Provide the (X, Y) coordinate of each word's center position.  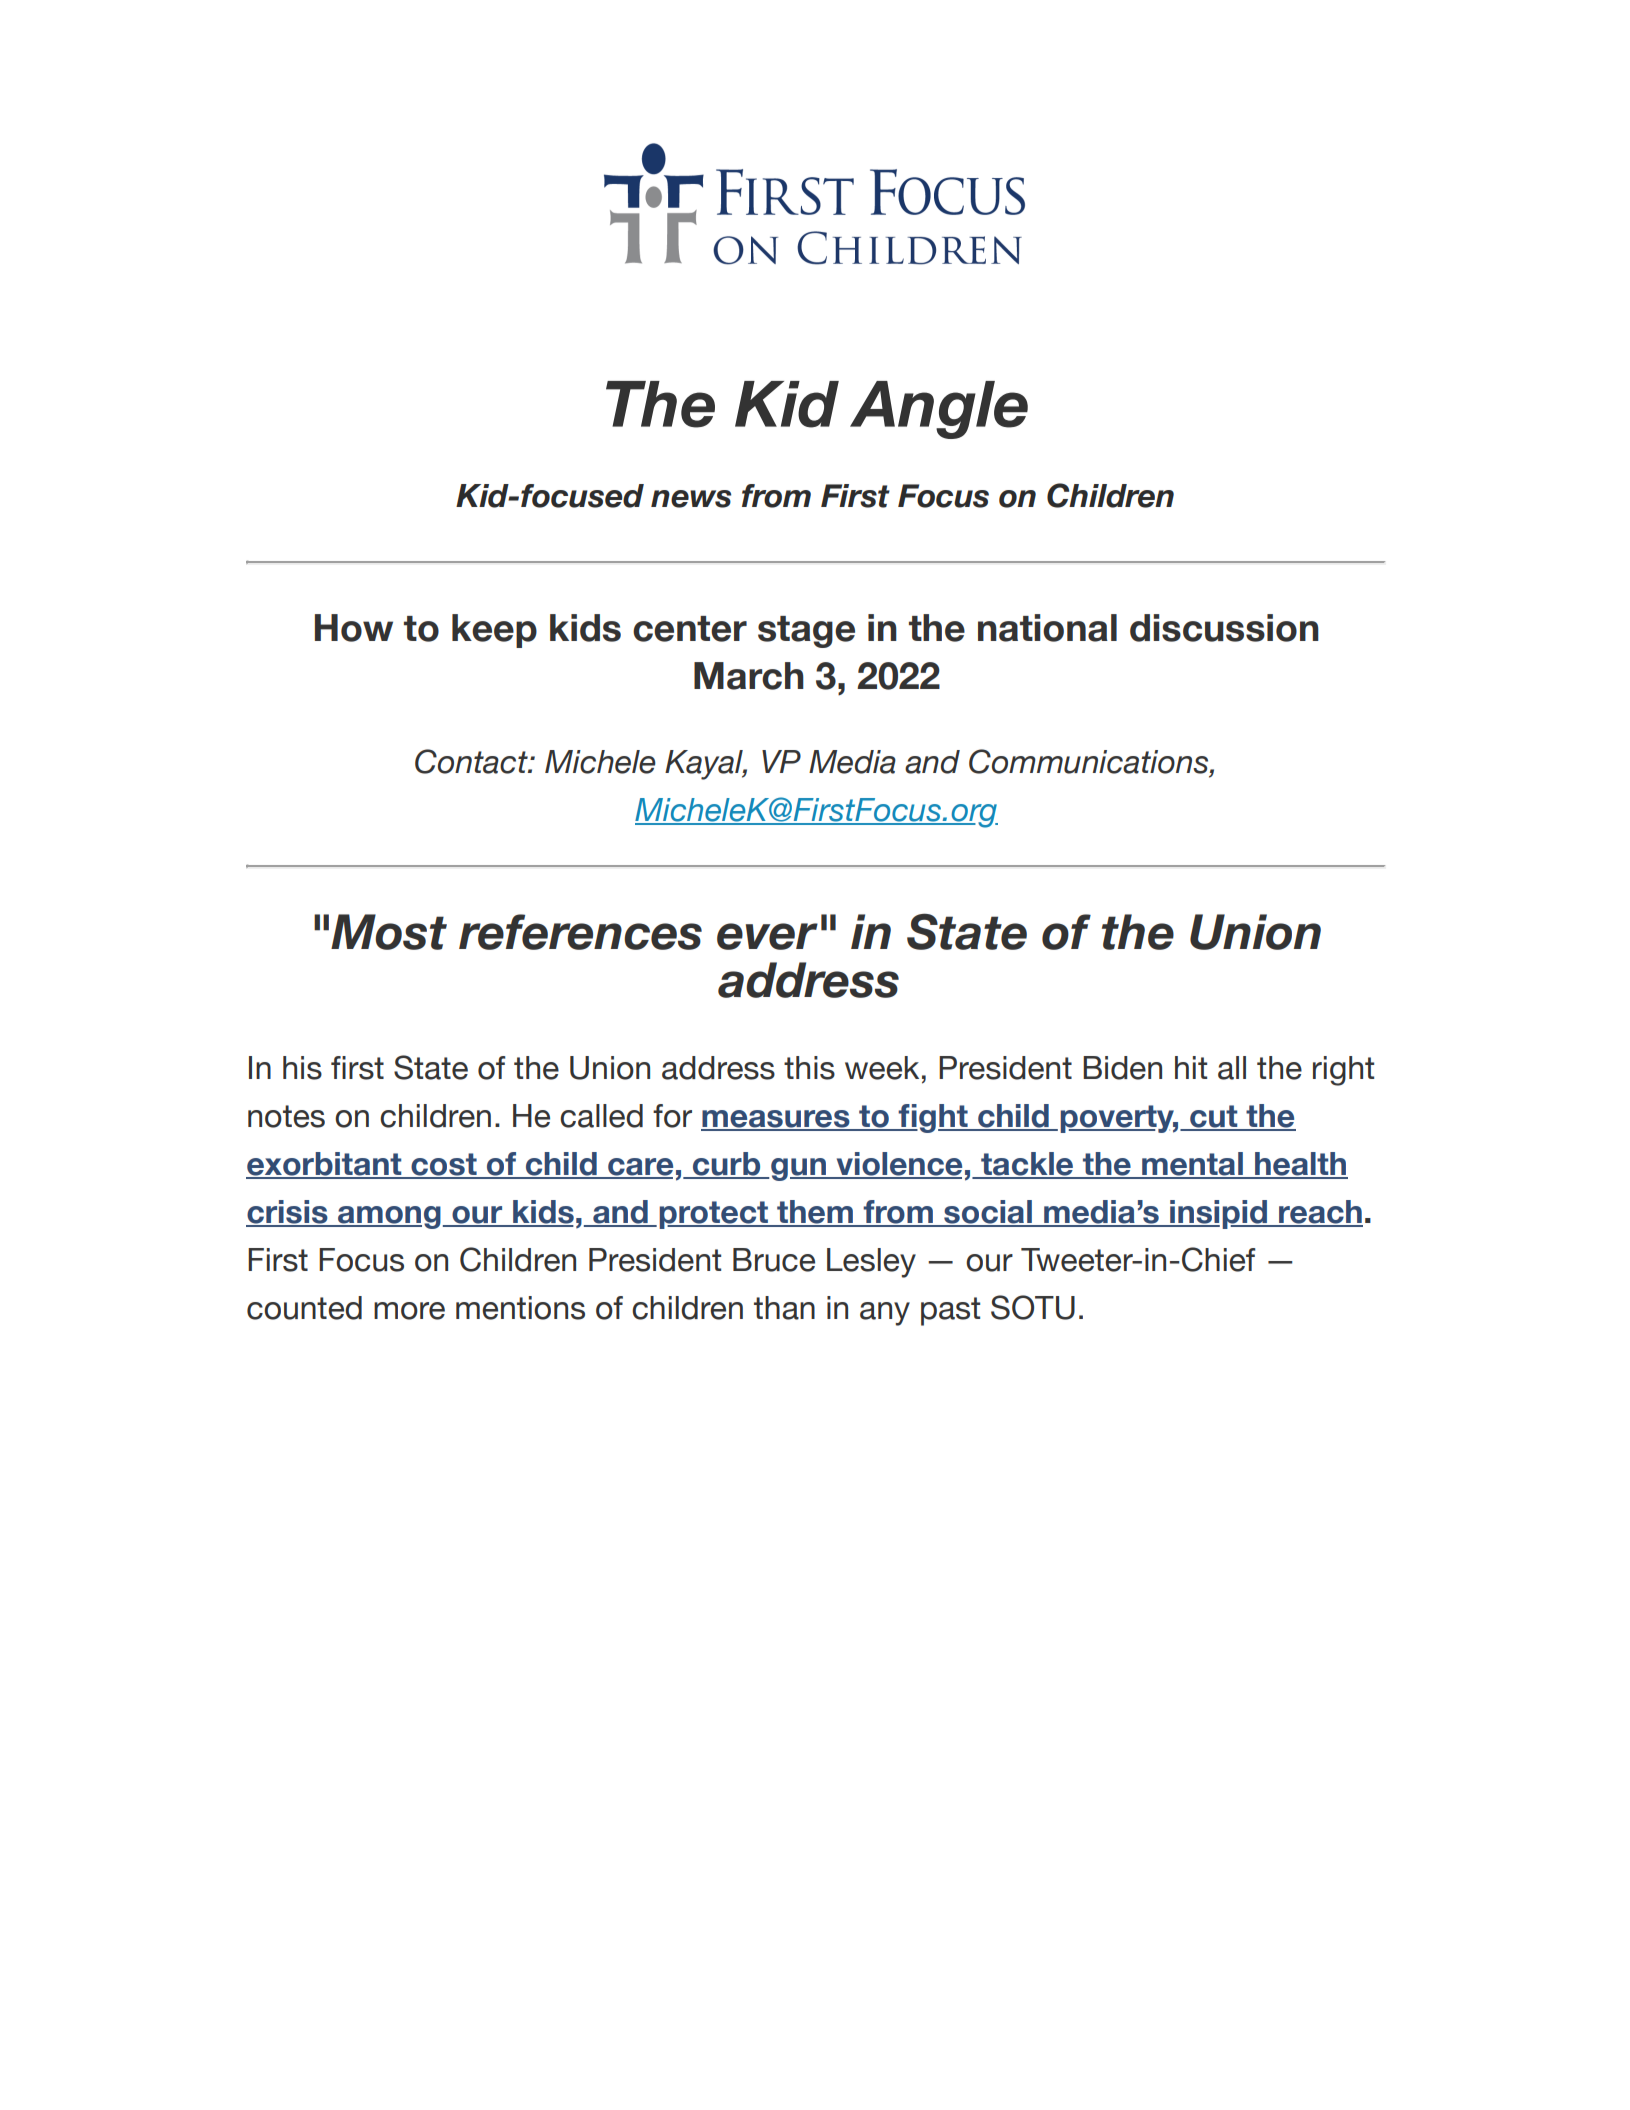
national (1047, 628)
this (809, 1068)
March (749, 676)
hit (1191, 1067)
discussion (1224, 628)
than (784, 1308)
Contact (472, 761)
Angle (939, 410)
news (691, 499)
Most (389, 932)
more (409, 1311)
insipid (1218, 1214)
